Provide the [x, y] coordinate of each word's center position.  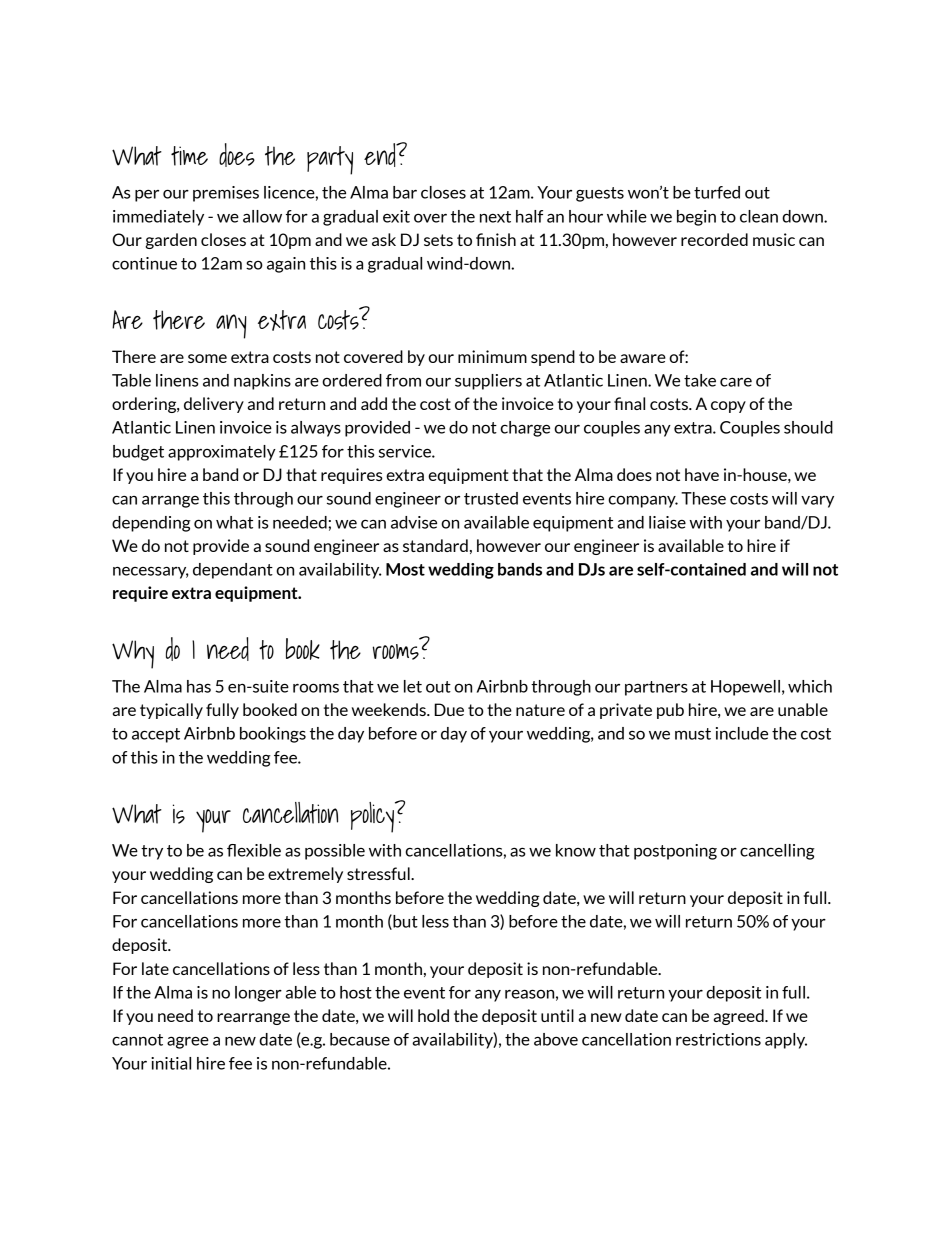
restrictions [718, 1039]
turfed [717, 192]
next [495, 217]
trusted [491, 498]
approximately [222, 453]
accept [156, 735]
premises [226, 194]
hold [433, 1015]
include [742, 733]
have [702, 474]
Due [449, 709]
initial [171, 1063]
